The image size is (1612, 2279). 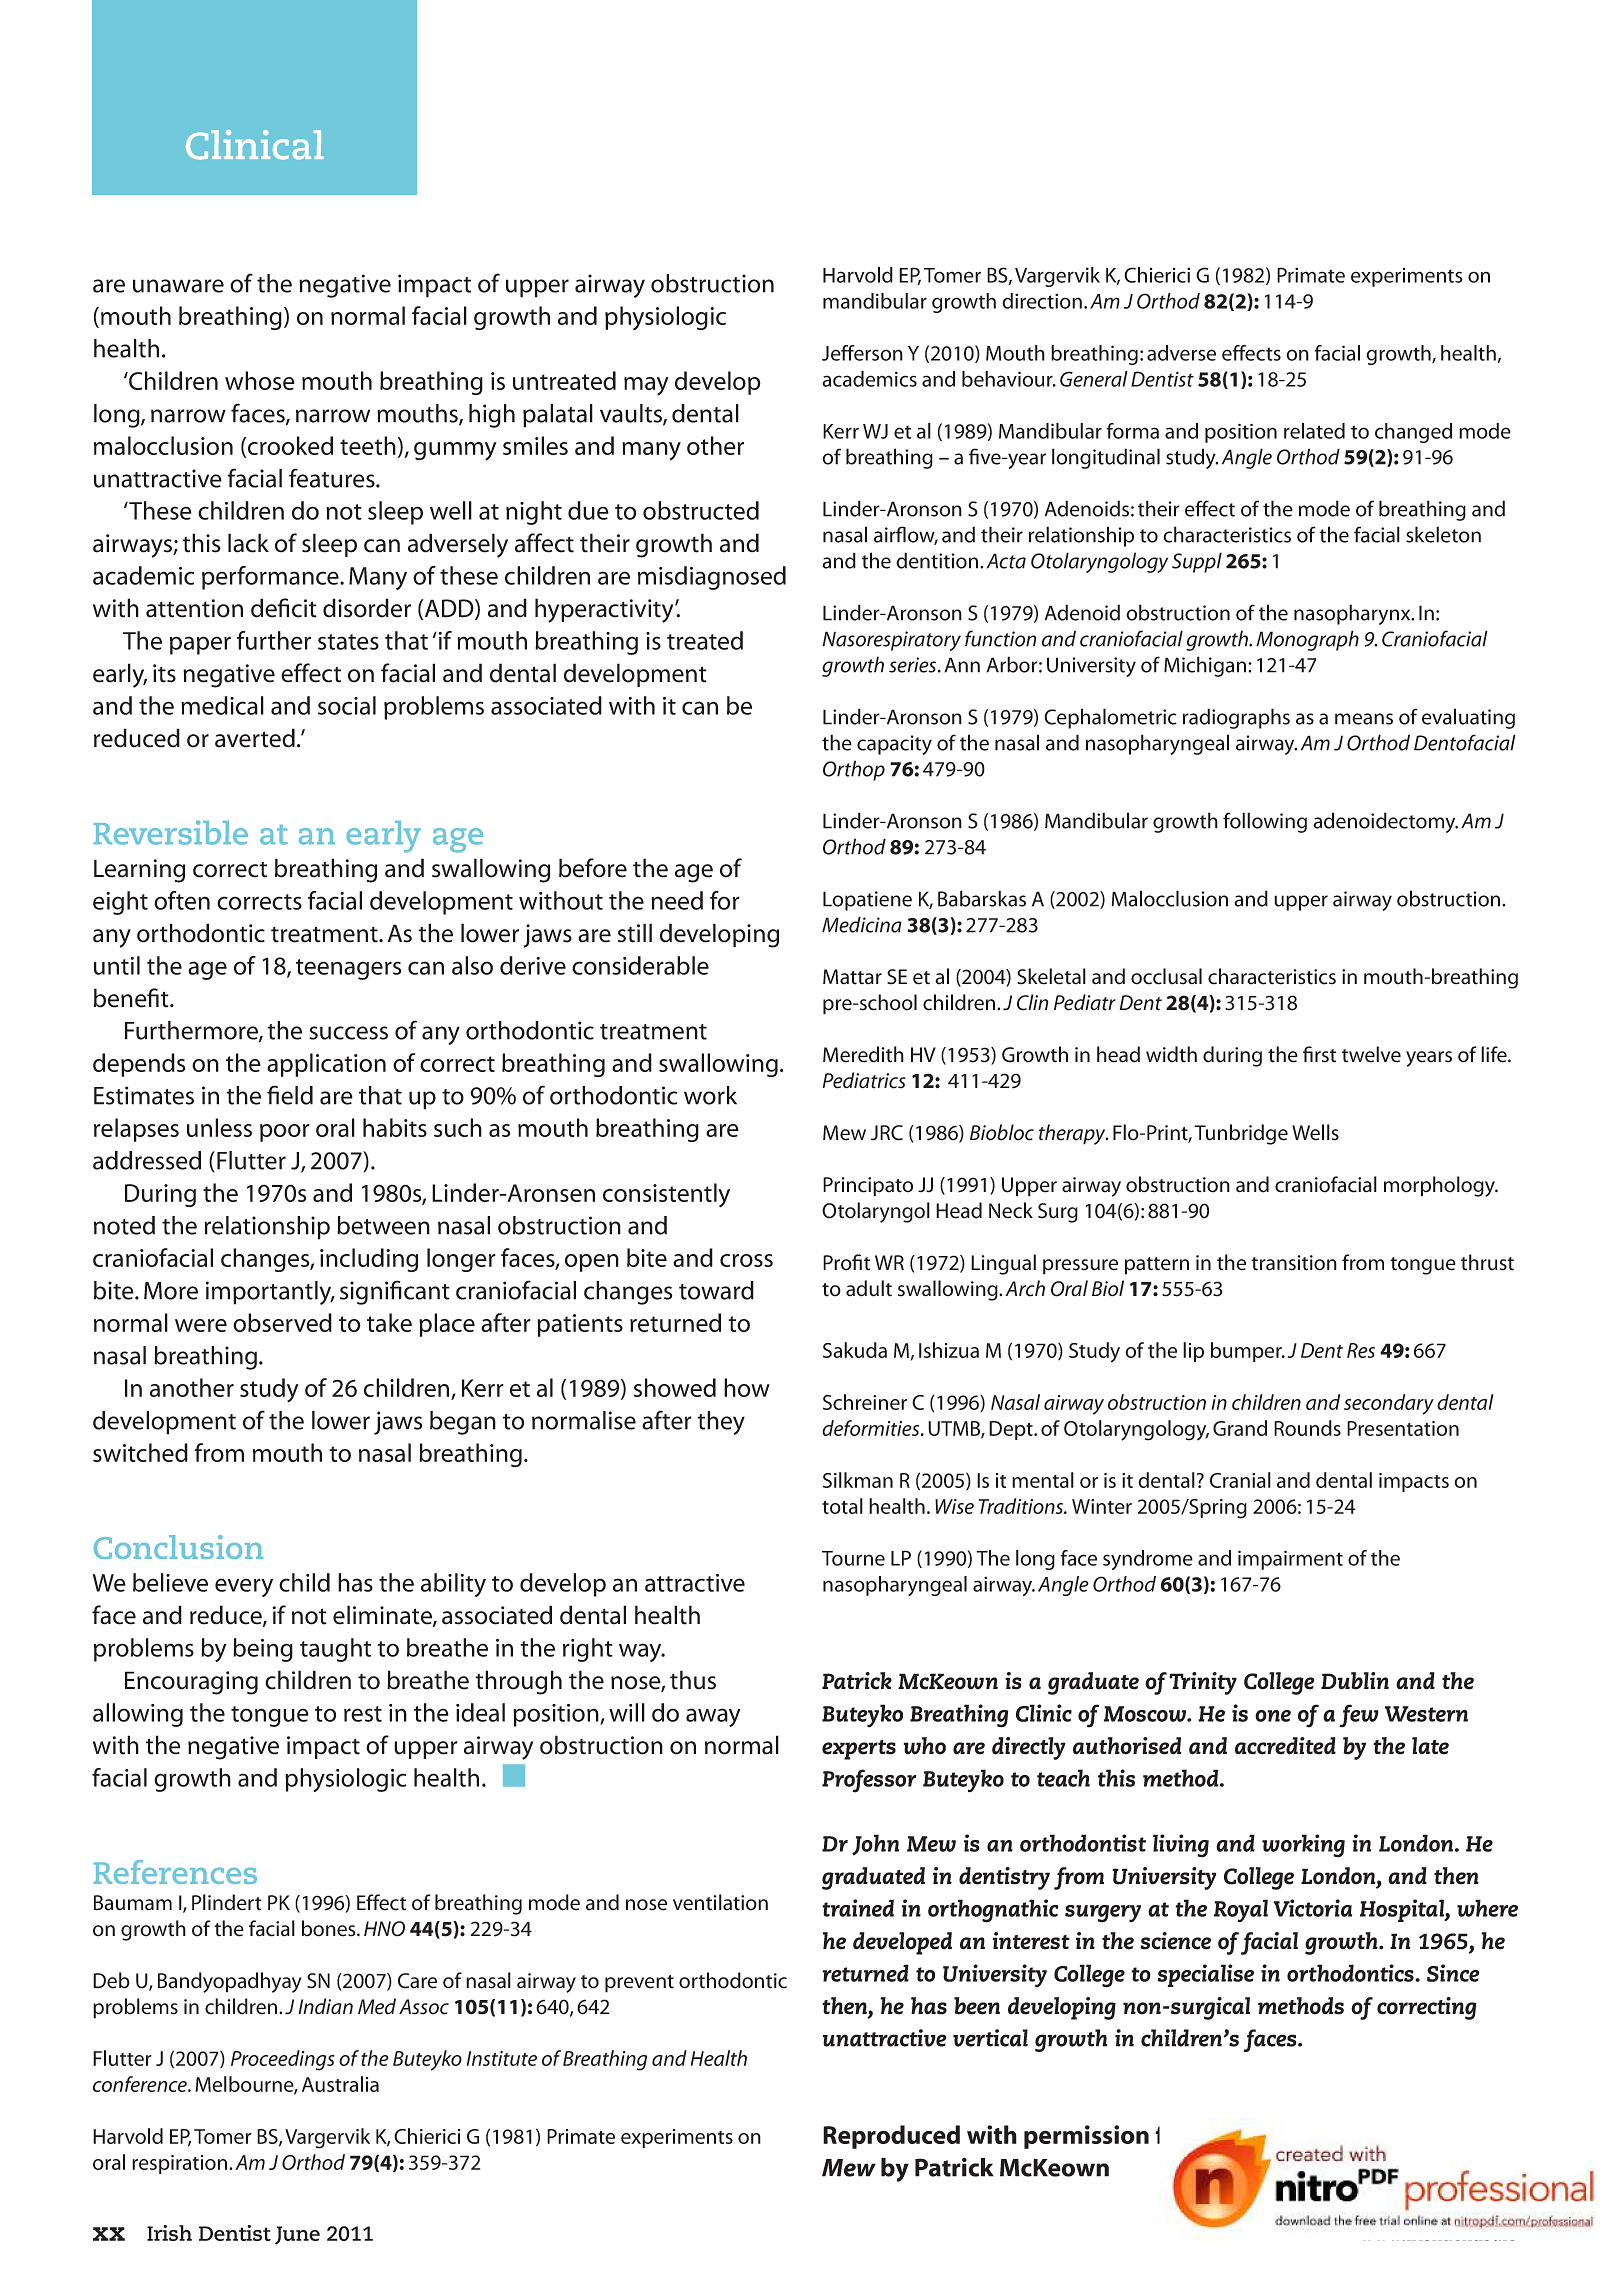 What do you see at coordinates (1086, 2137) in the screenshot?
I see `permission` at bounding box center [1086, 2137].
